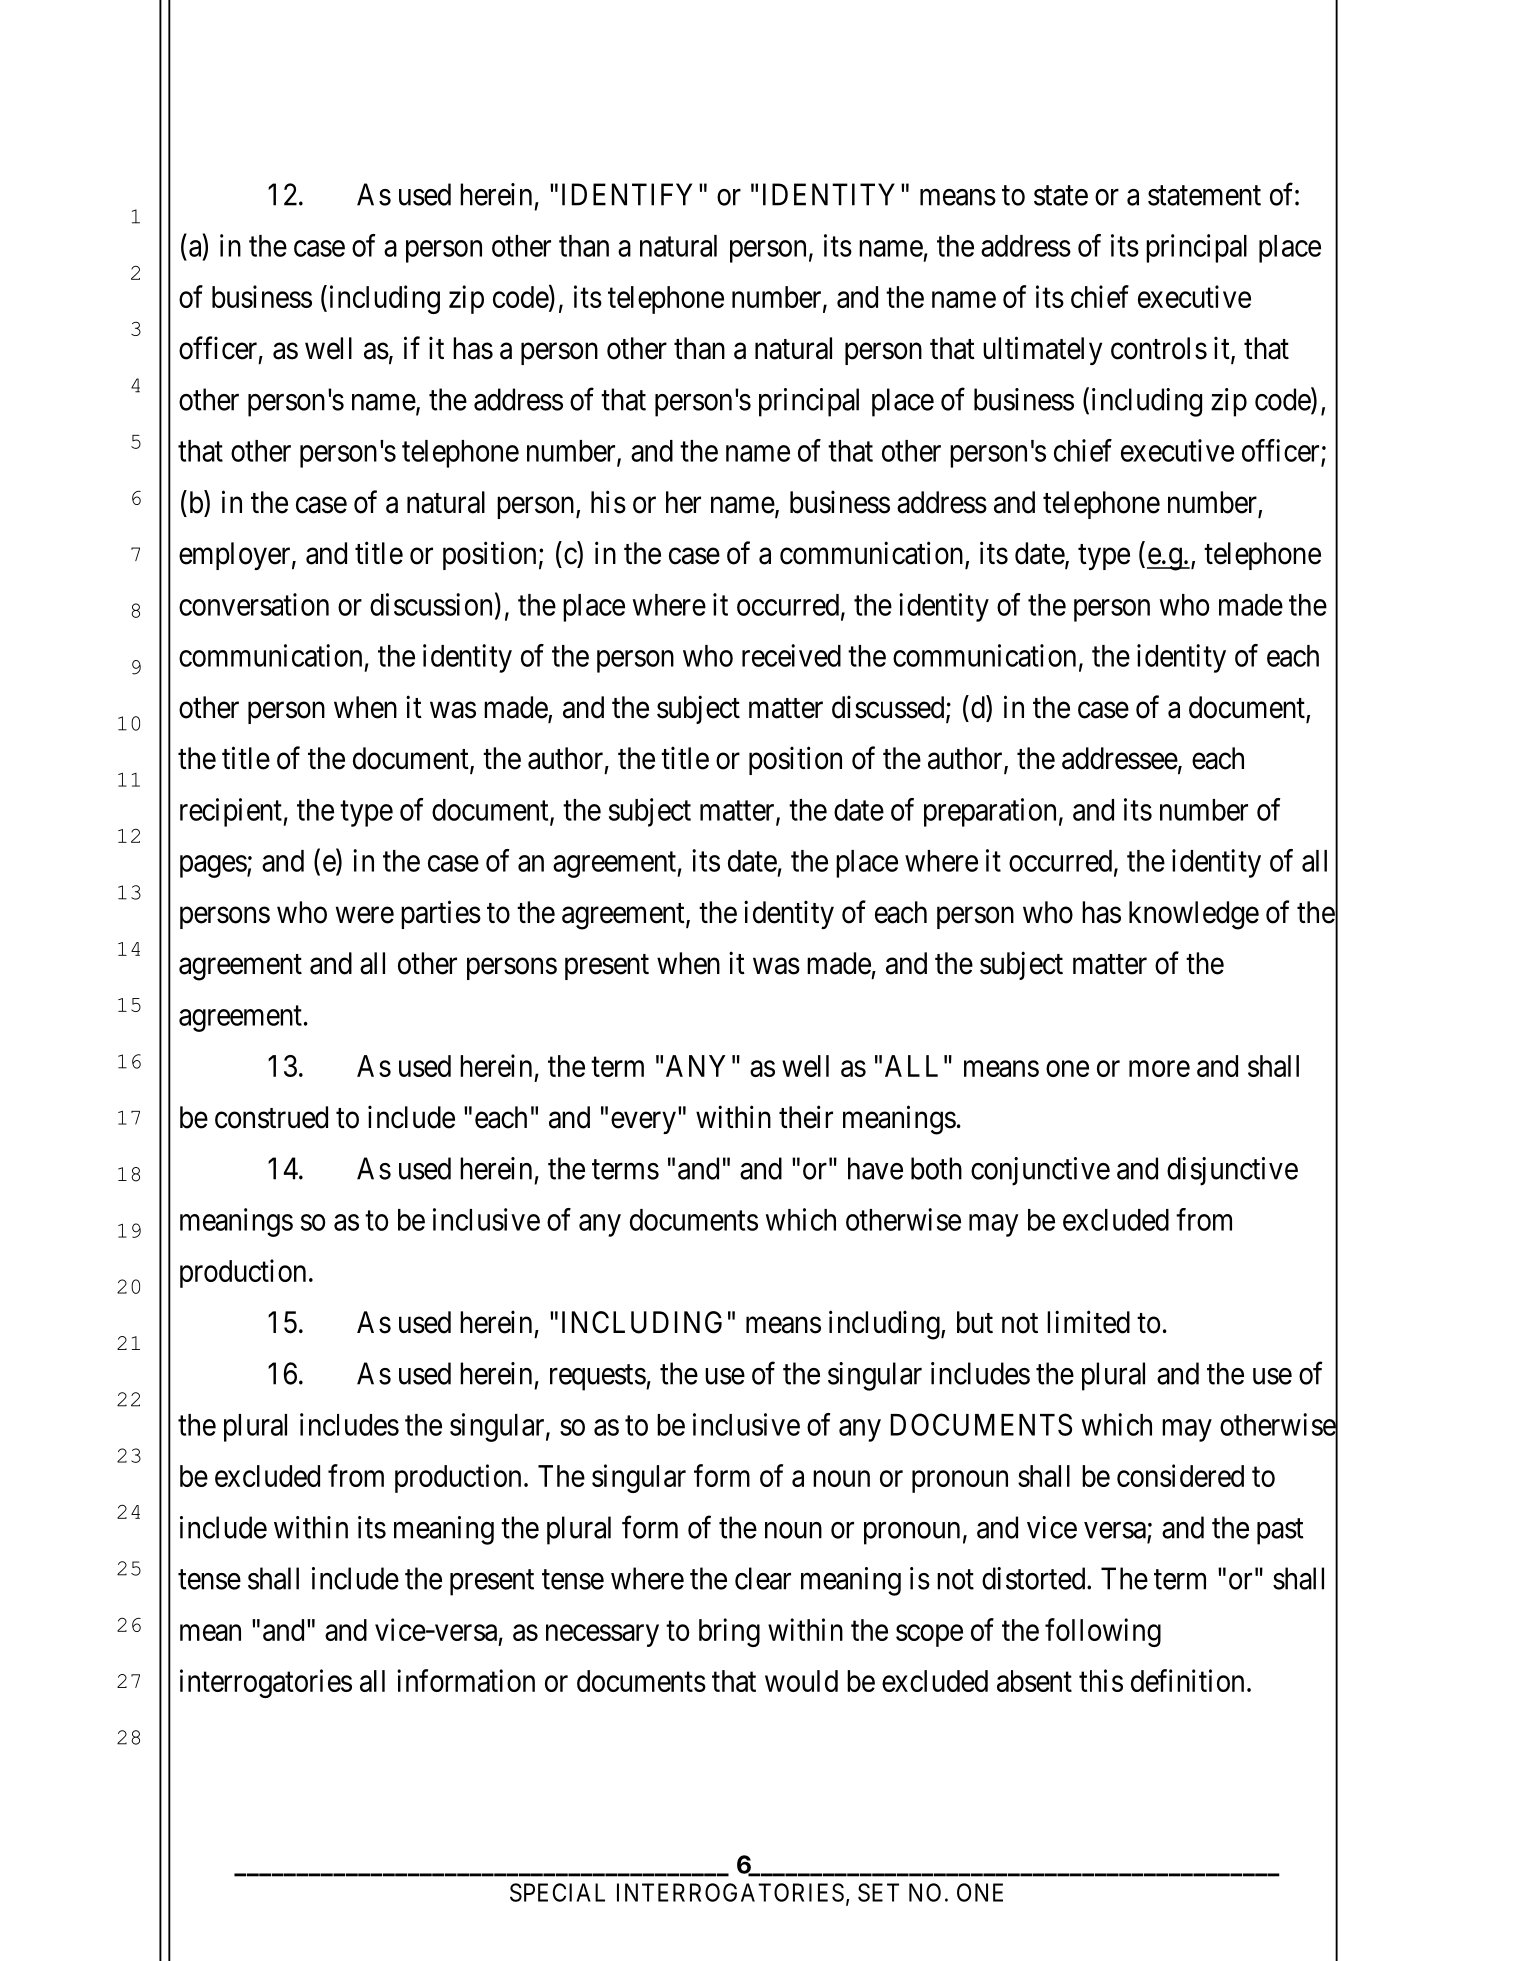  I want to click on received, so click(791, 655).
